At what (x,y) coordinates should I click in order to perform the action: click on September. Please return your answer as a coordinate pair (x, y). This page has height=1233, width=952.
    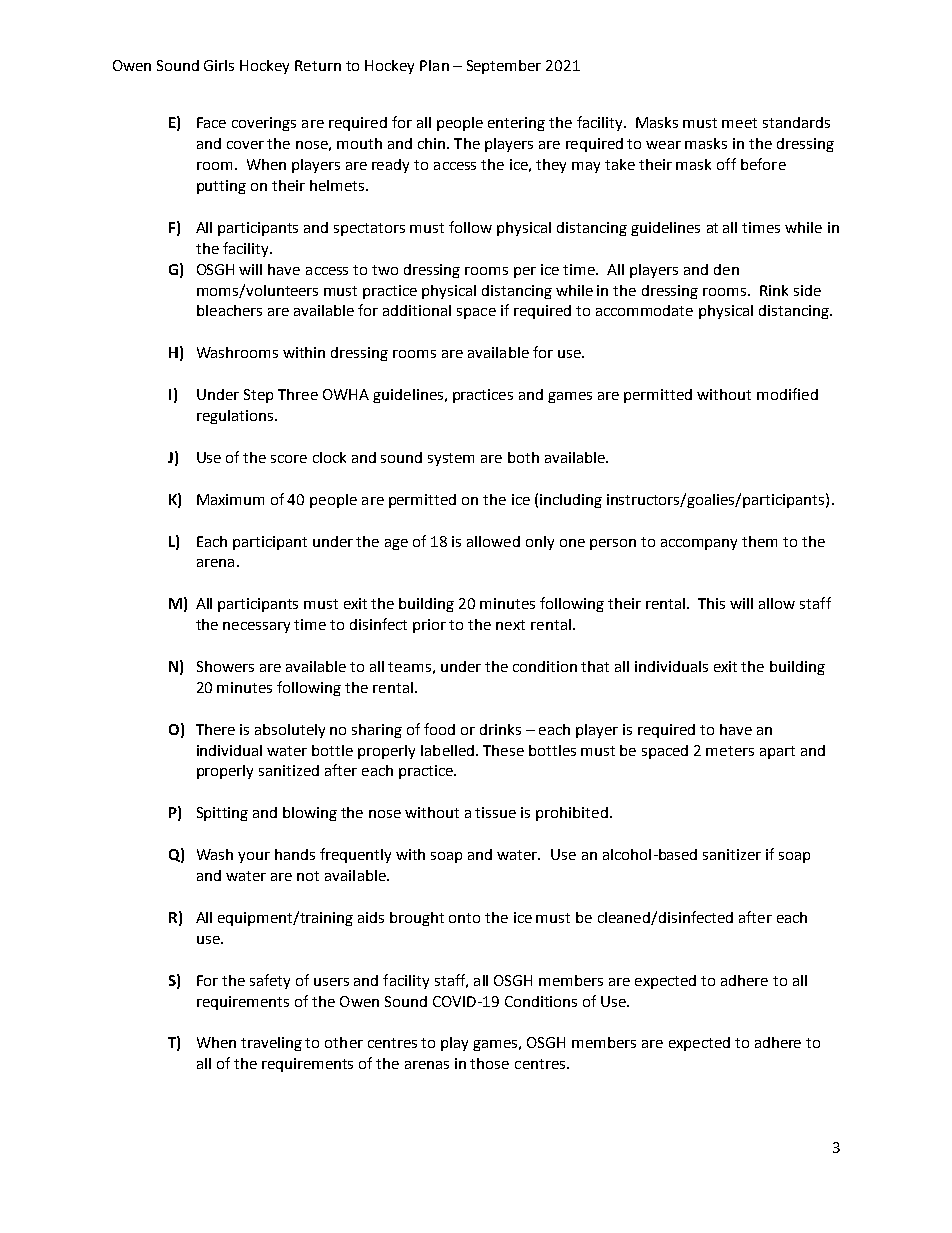
    Looking at the image, I should click on (504, 67).
